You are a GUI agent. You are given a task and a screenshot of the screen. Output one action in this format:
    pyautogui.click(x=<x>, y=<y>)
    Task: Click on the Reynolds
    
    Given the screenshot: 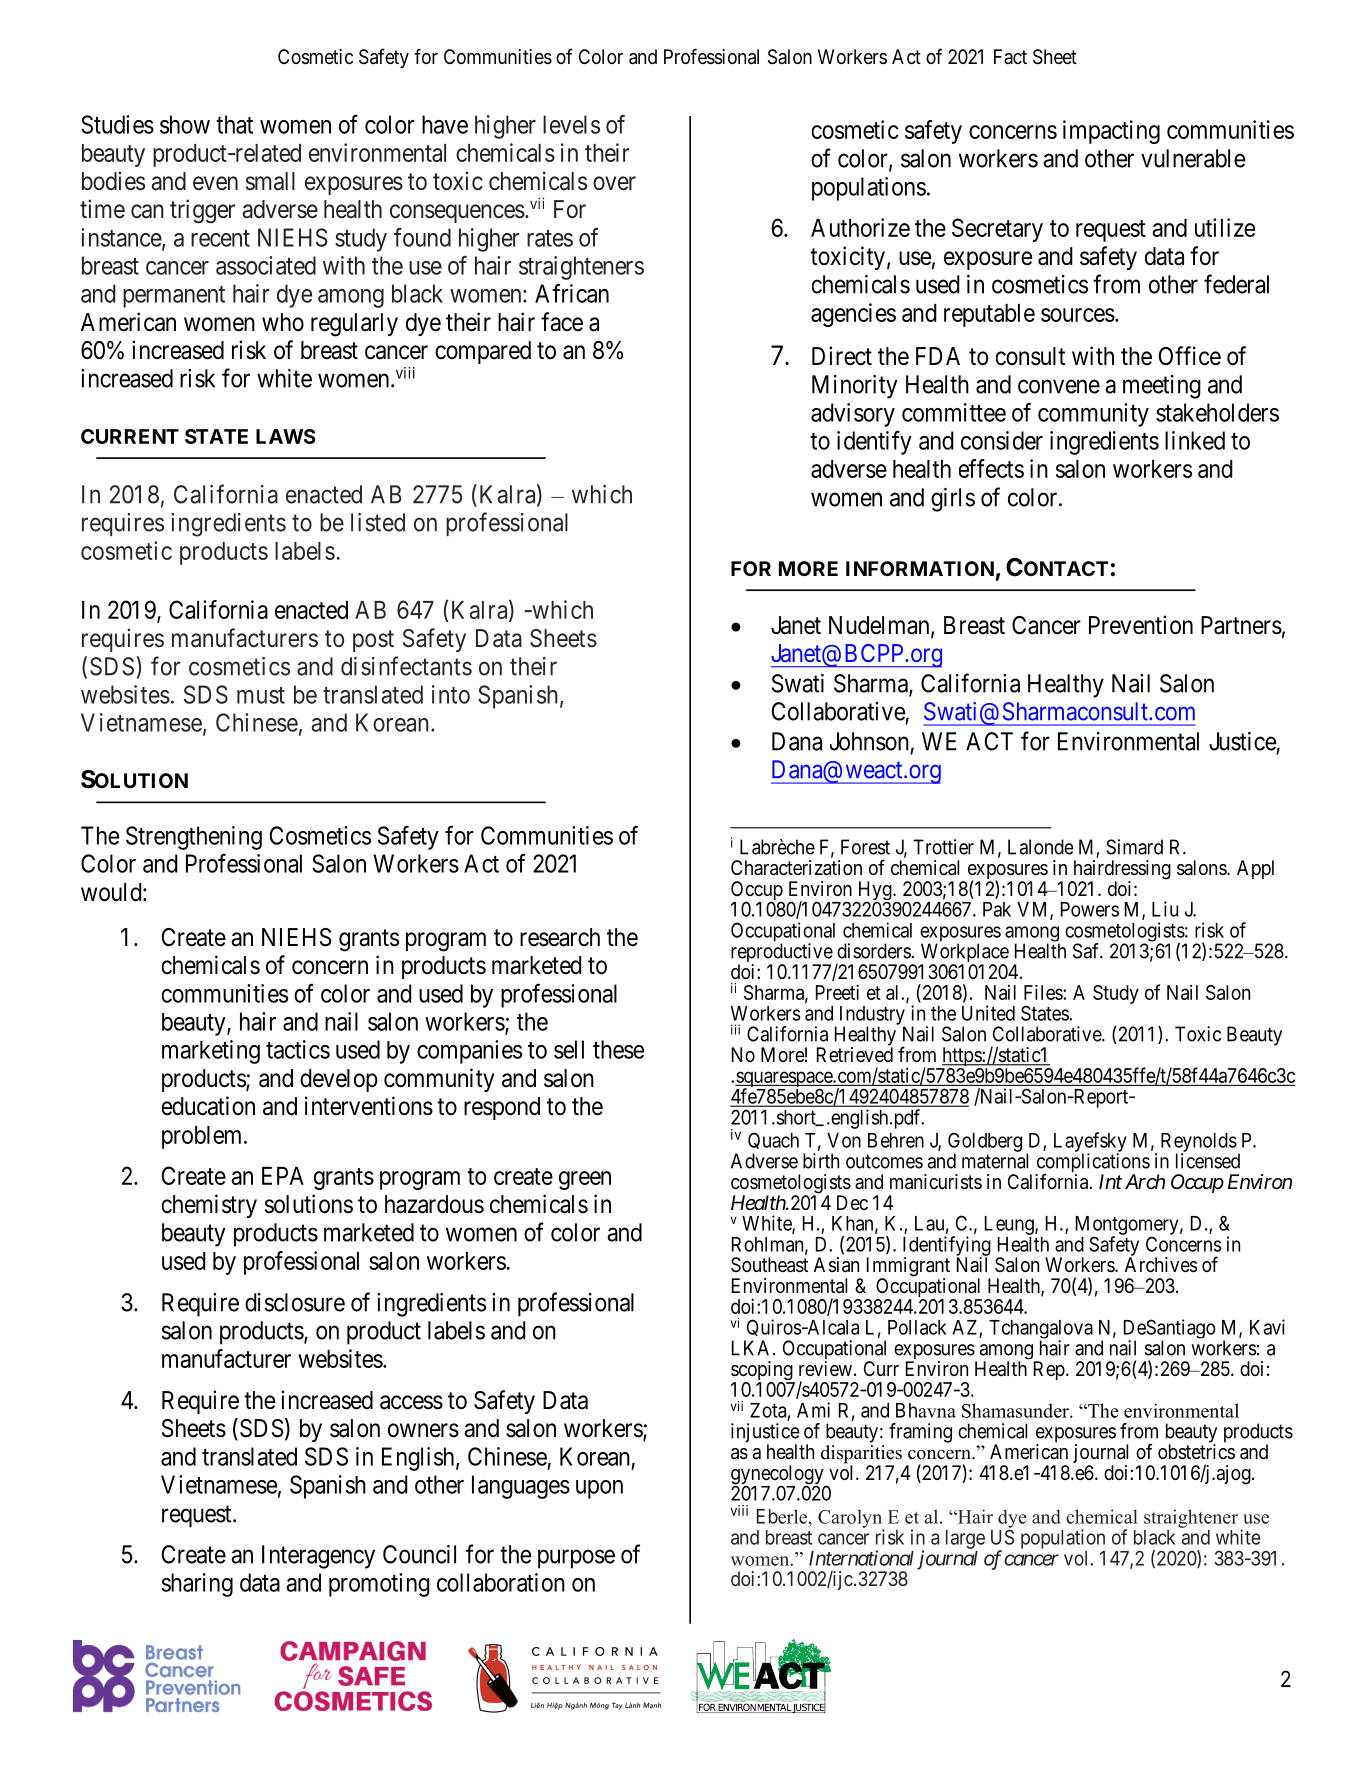 What is the action you would take?
    pyautogui.click(x=1199, y=1143)
